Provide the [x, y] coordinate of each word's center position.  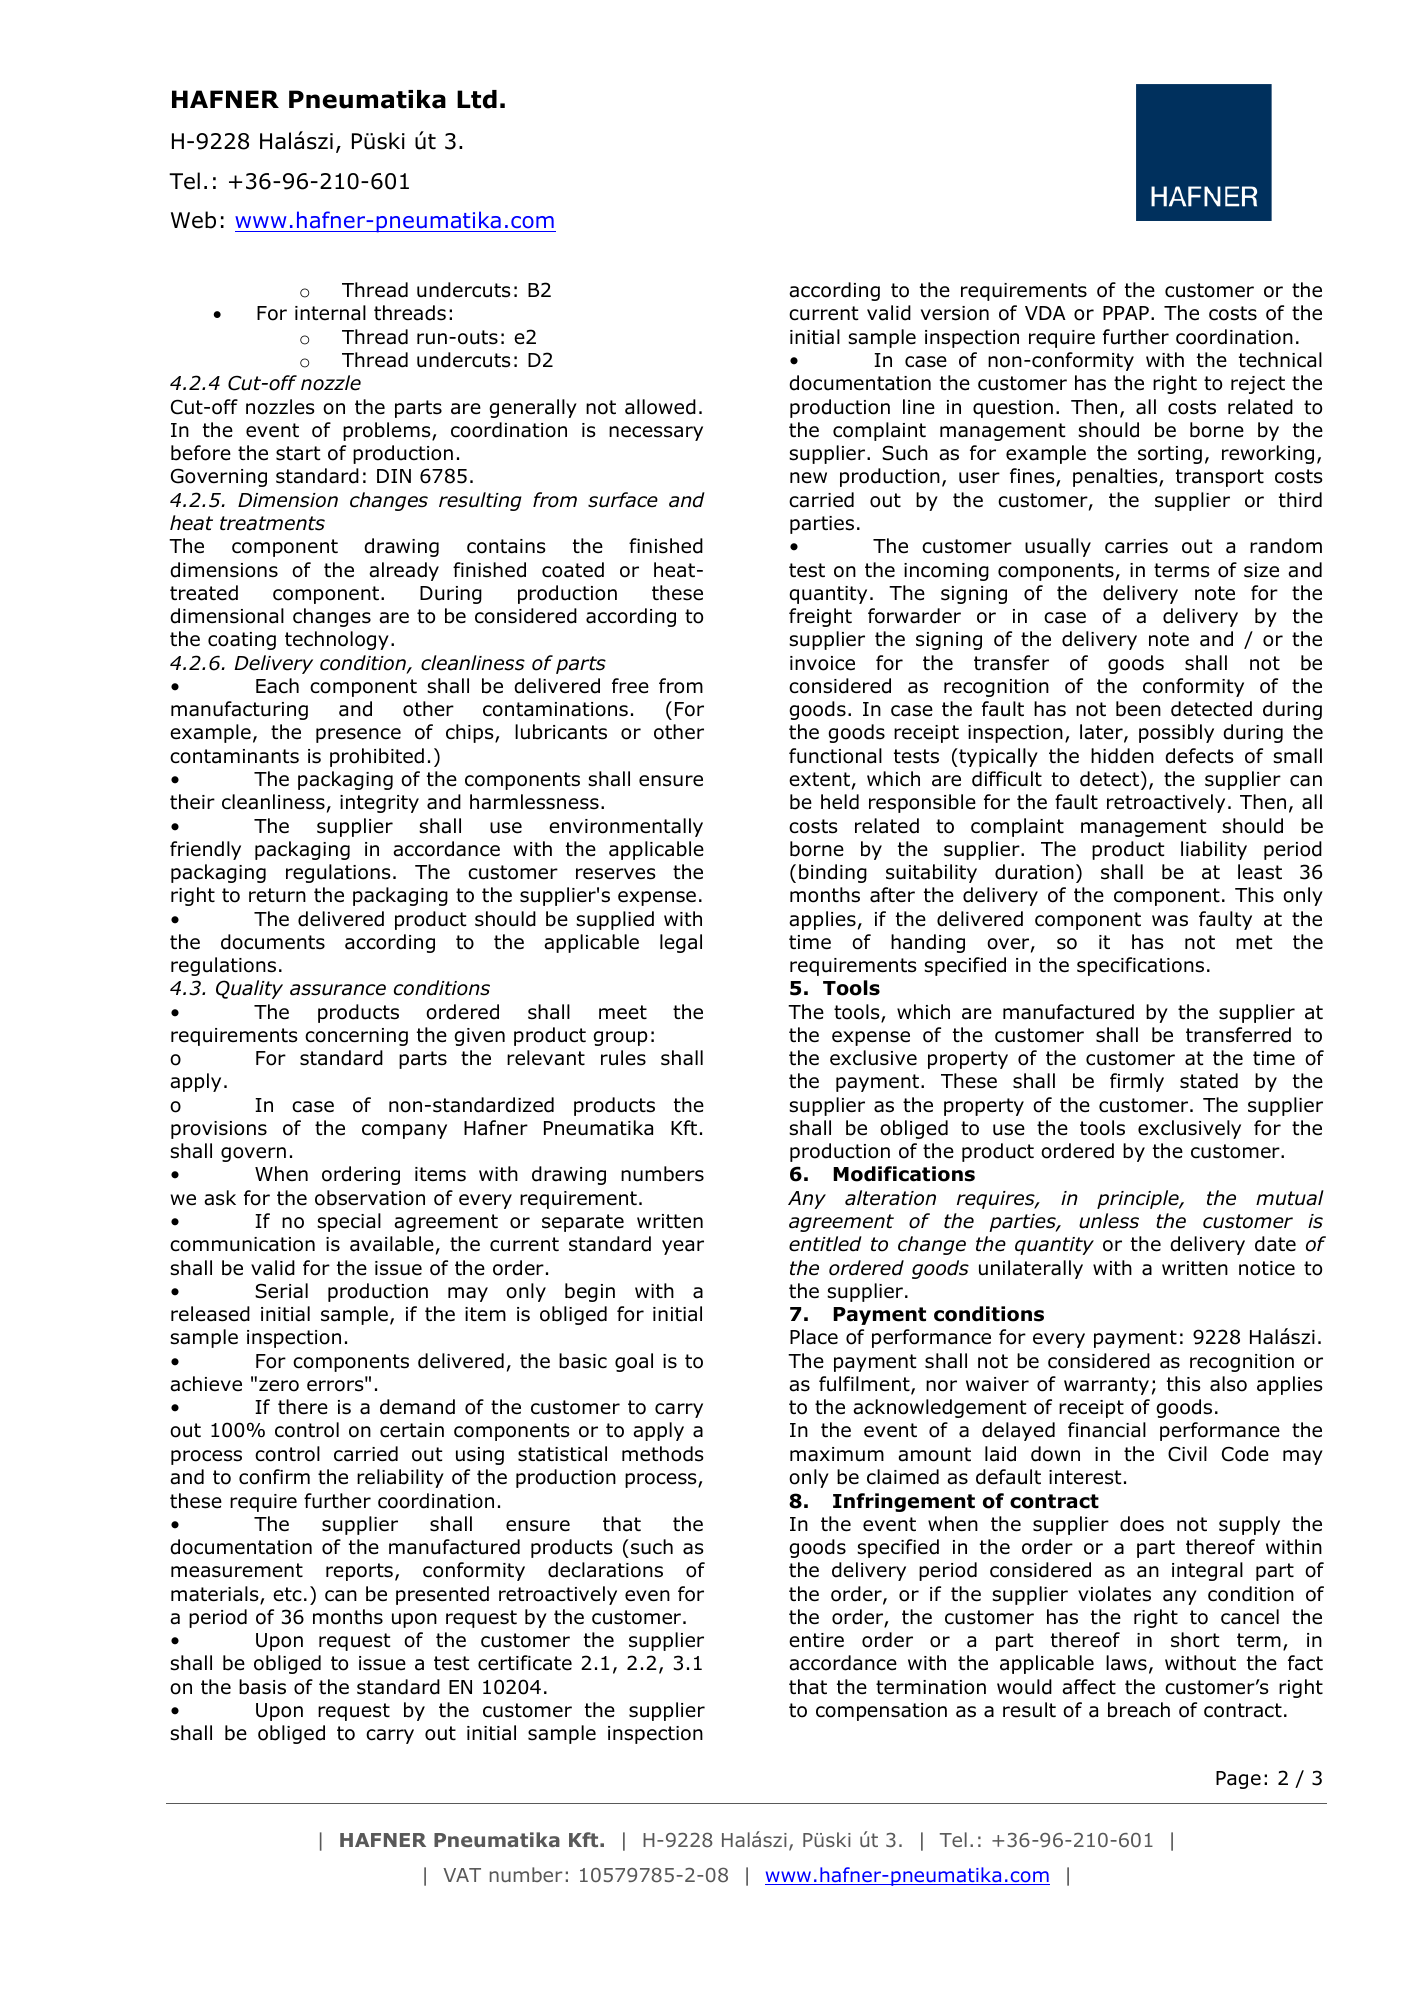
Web [193, 220]
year [683, 1247]
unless [1109, 1221]
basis [262, 1687]
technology [337, 640]
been [1138, 709]
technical [1280, 360]
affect [1089, 1687]
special [349, 1222]
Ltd [477, 99]
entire [816, 1640]
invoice [822, 663]
